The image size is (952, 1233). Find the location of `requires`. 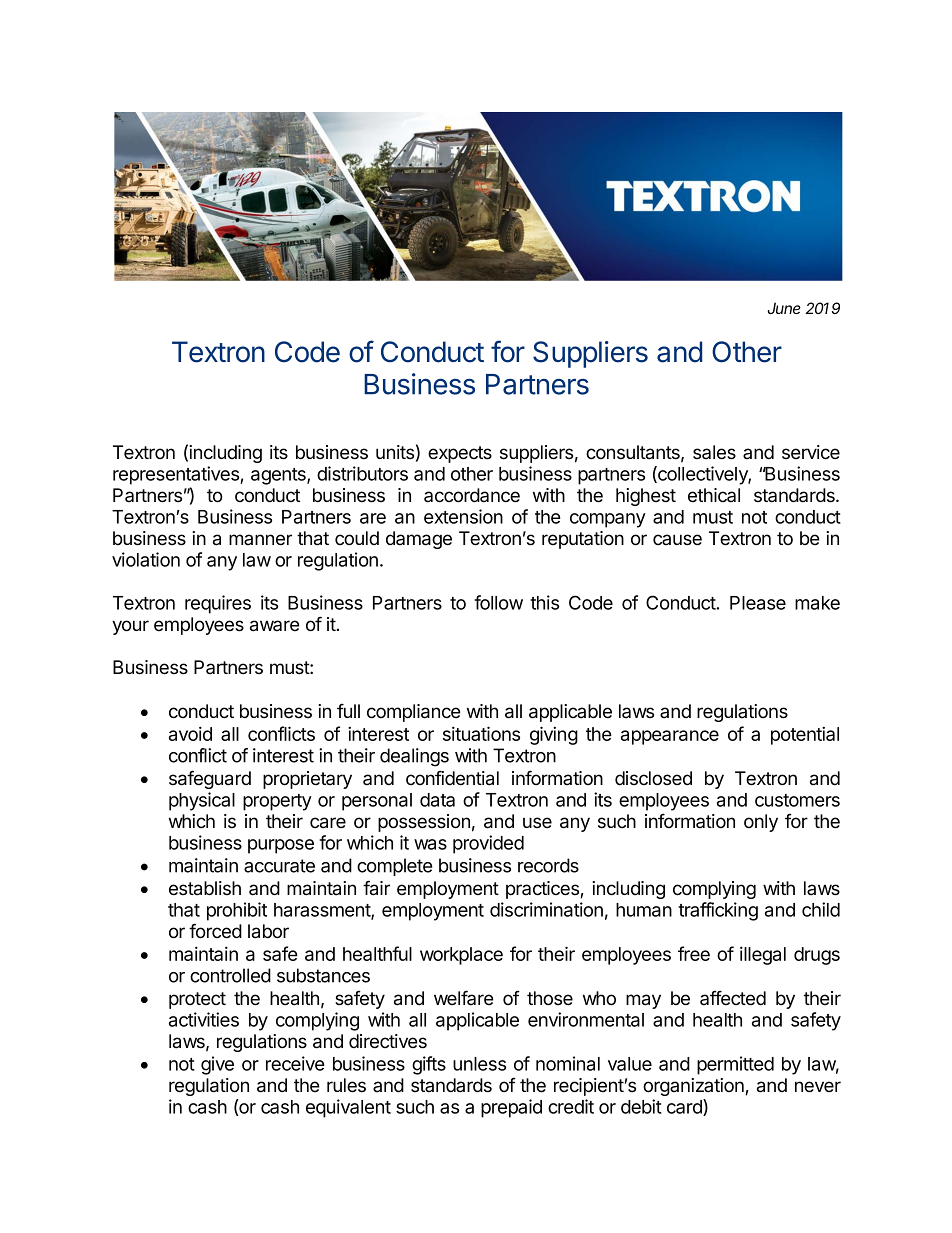

requires is located at coordinates (218, 604).
